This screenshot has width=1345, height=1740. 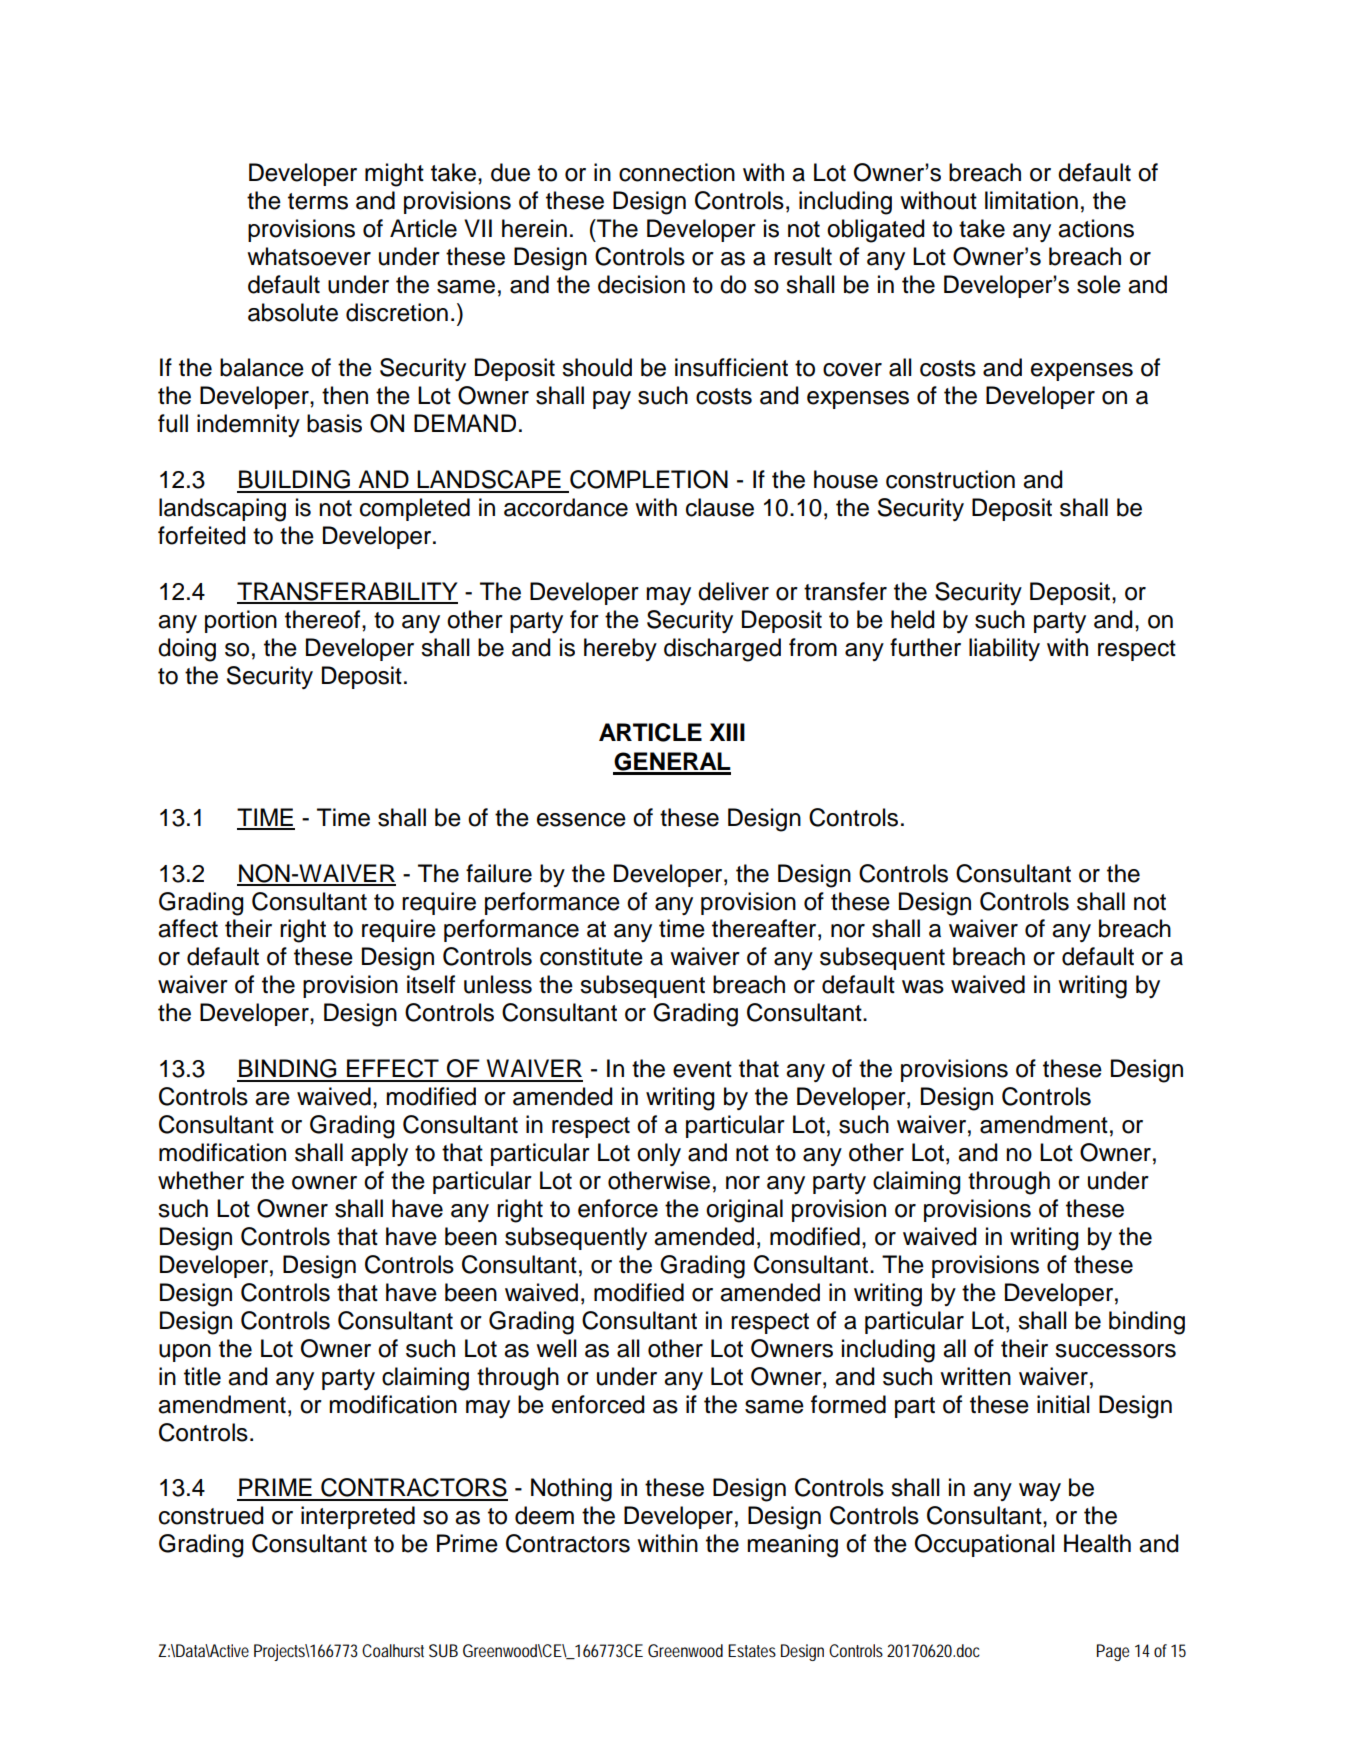 I want to click on connection, so click(x=677, y=172).
